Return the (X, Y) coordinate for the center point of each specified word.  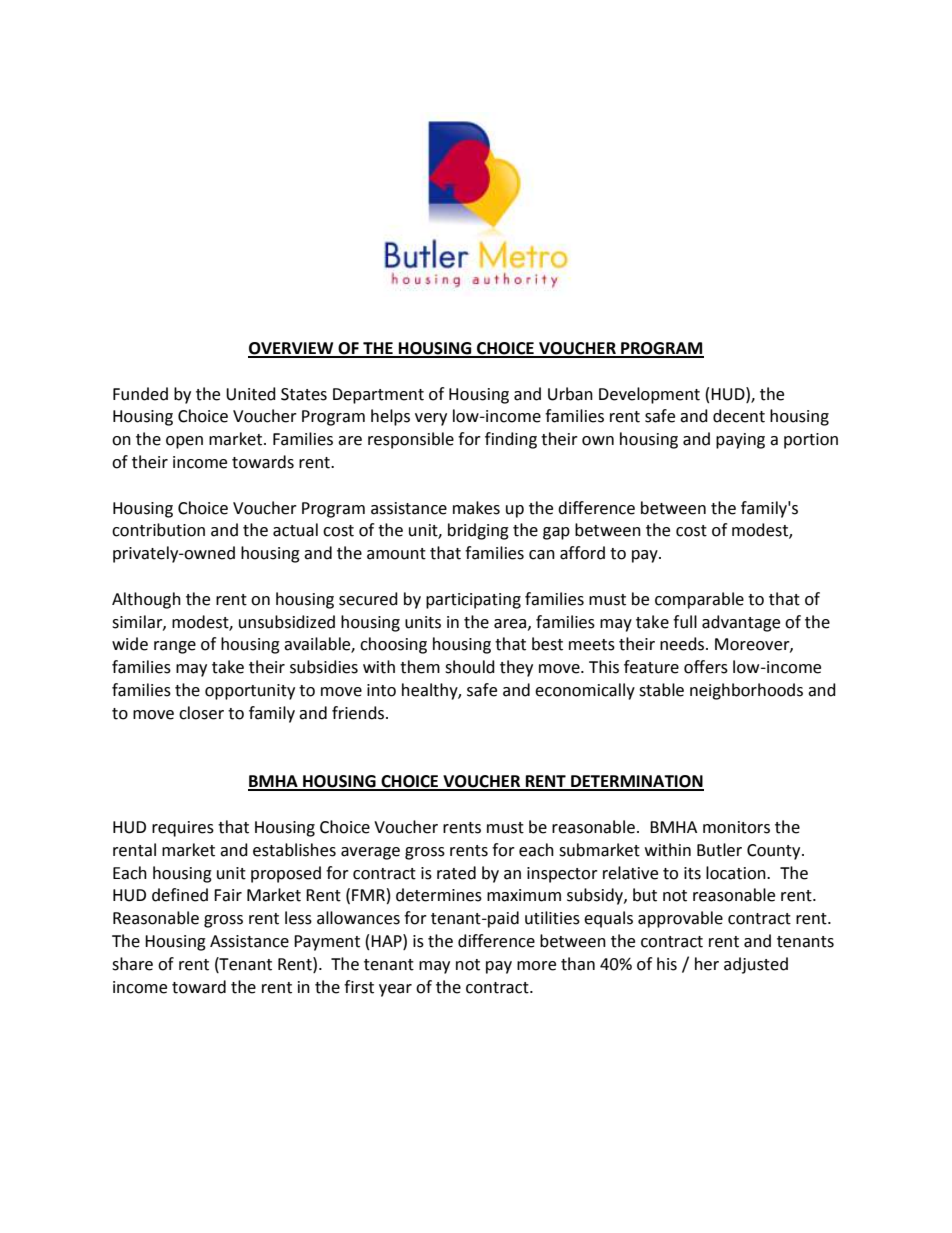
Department (378, 396)
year (395, 990)
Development (649, 395)
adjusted (756, 965)
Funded (140, 394)
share (132, 964)
